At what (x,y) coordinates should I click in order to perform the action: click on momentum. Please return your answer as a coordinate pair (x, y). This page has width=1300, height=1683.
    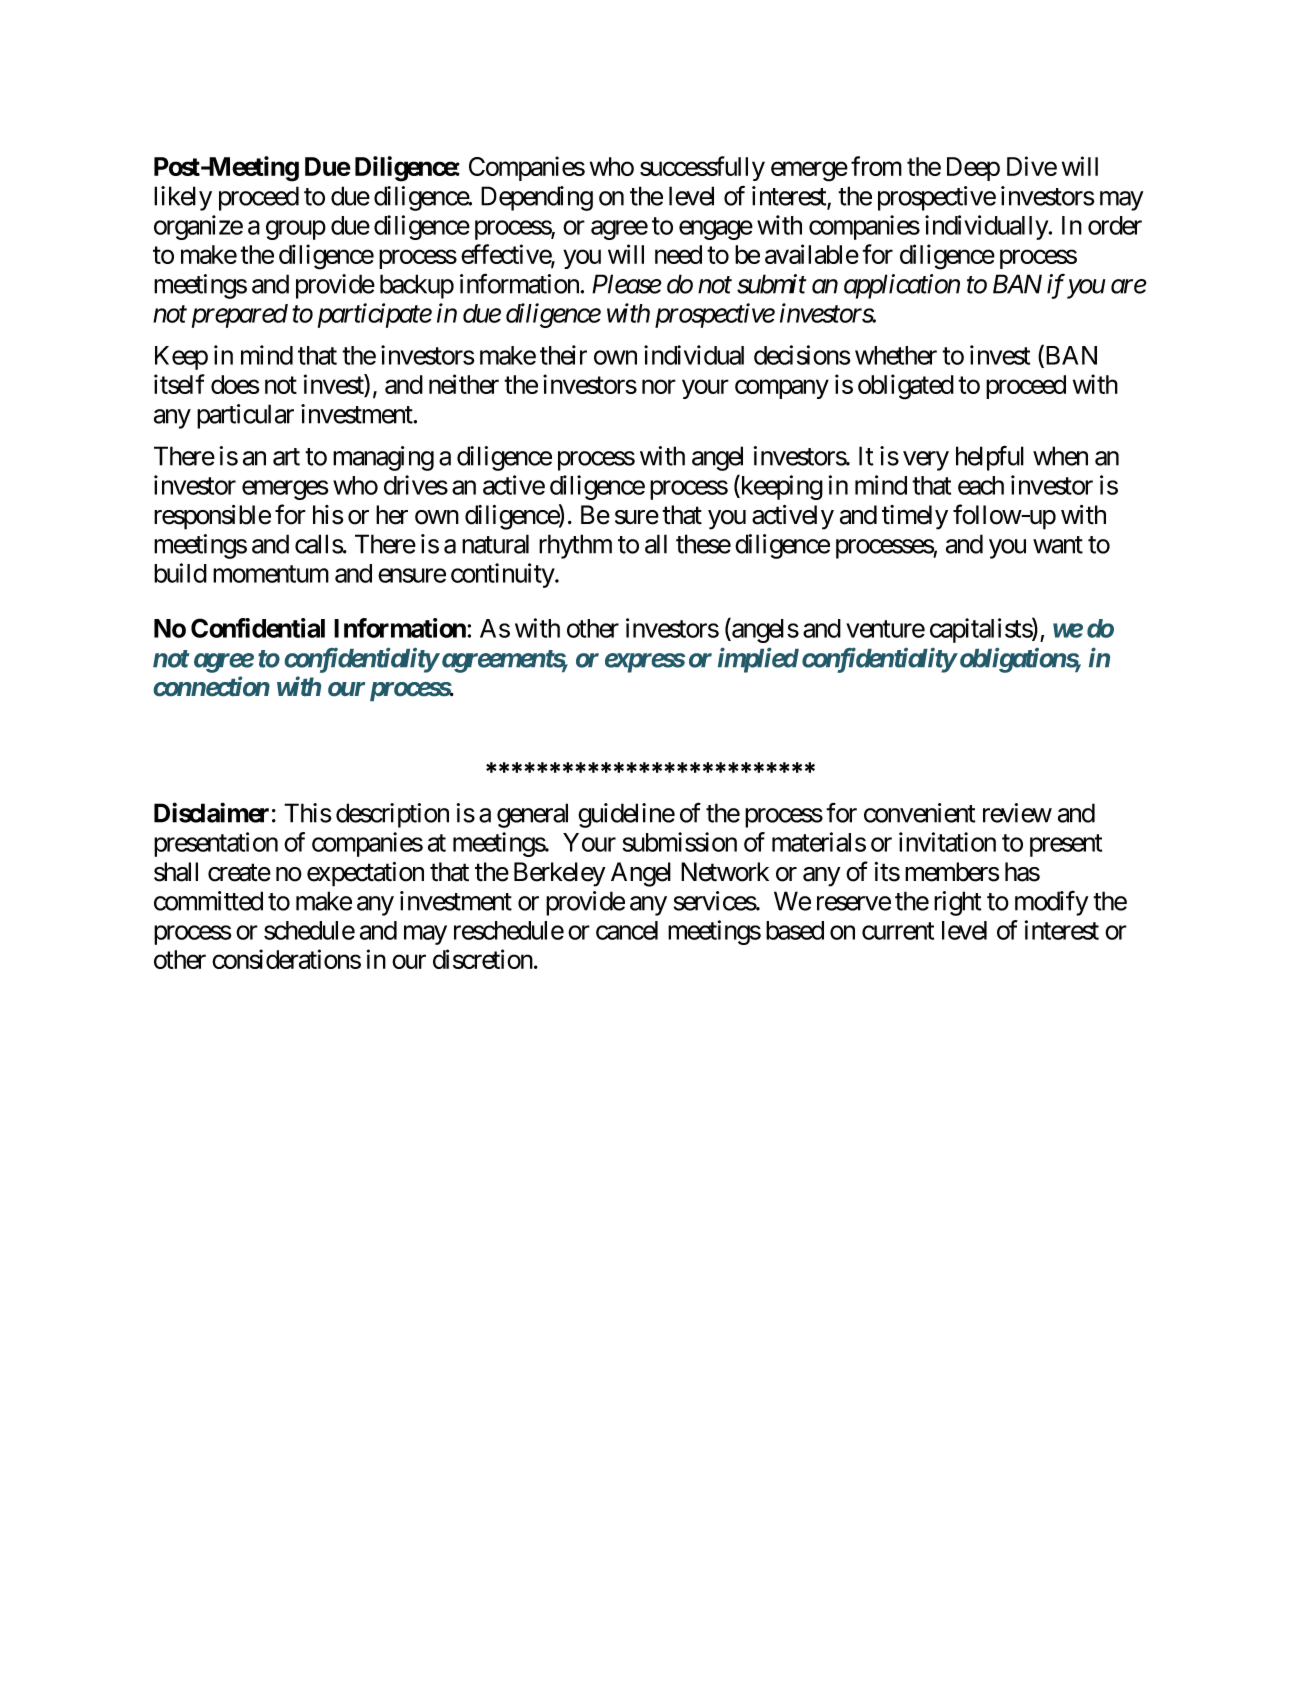
    Looking at the image, I should click on (271, 574).
